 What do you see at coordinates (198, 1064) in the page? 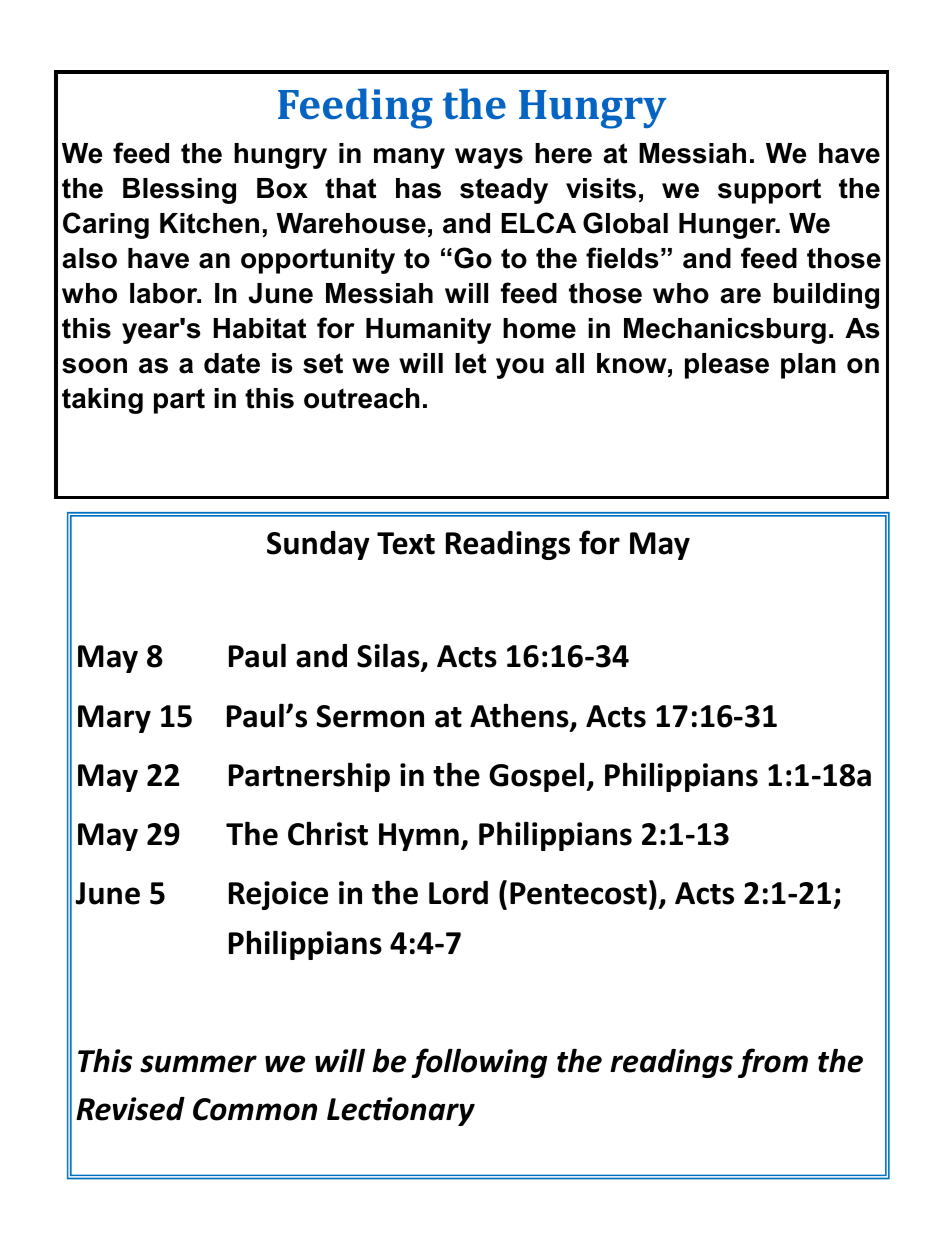
I see `summer` at bounding box center [198, 1064].
